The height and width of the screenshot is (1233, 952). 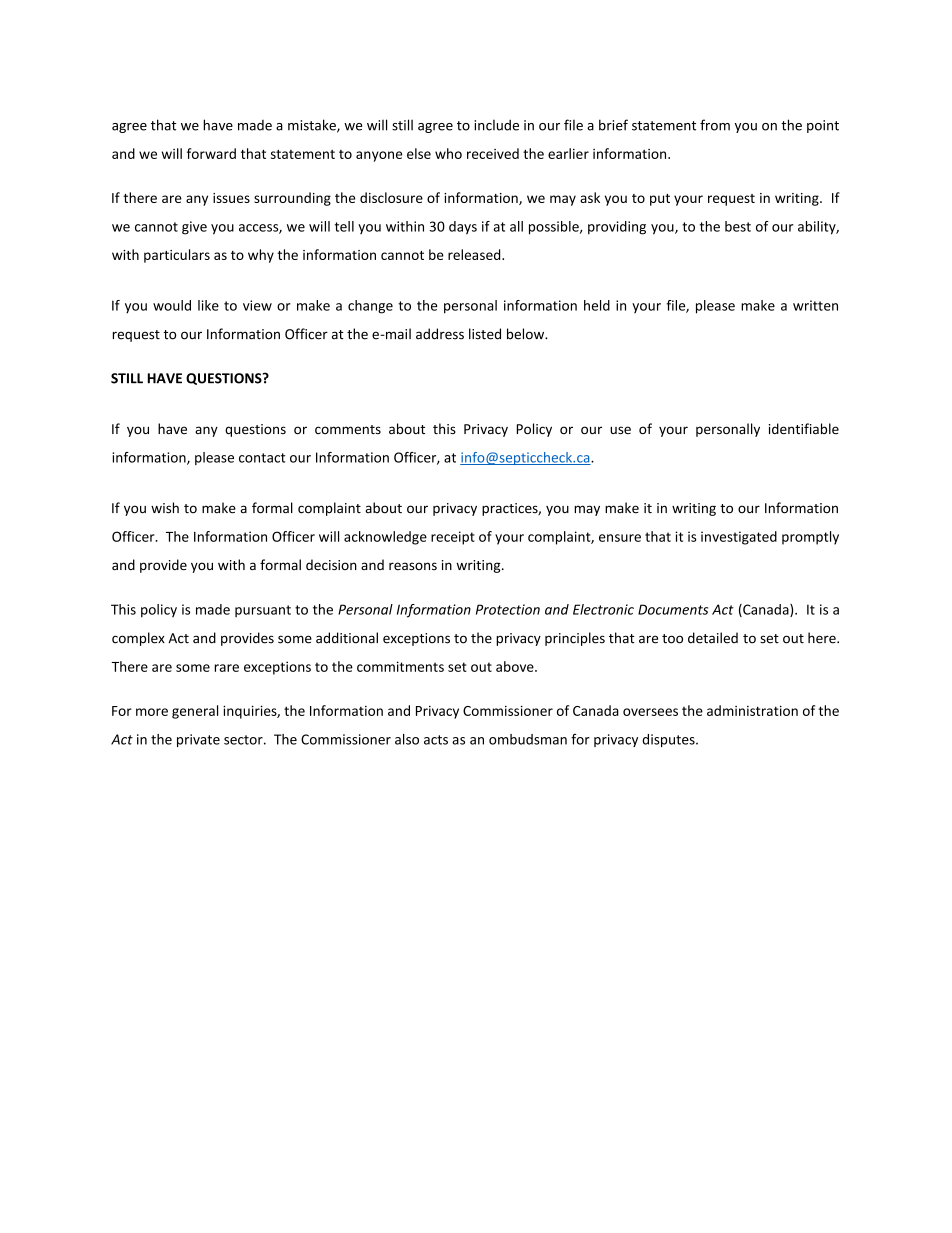 I want to click on comments, so click(x=348, y=429).
